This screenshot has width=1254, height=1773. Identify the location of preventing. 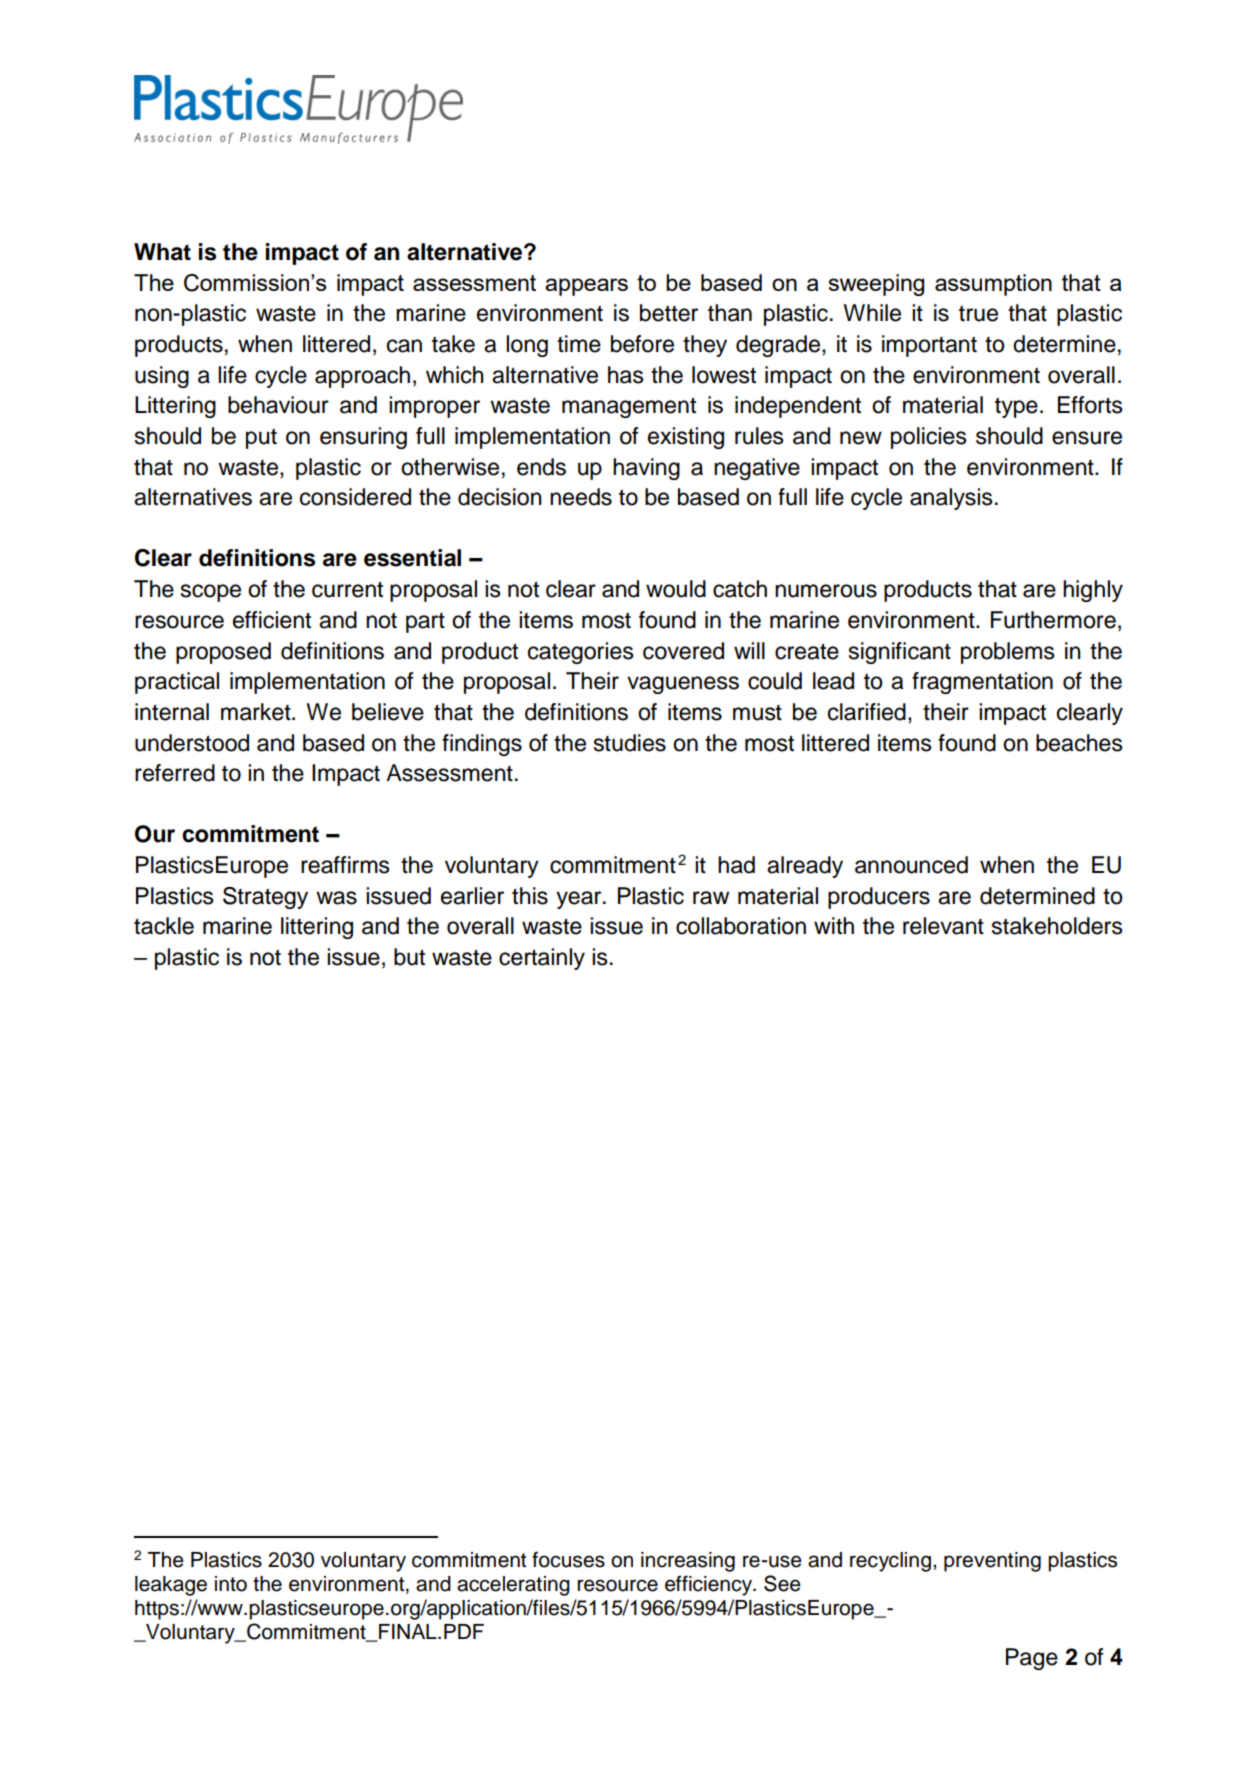
(992, 1562).
